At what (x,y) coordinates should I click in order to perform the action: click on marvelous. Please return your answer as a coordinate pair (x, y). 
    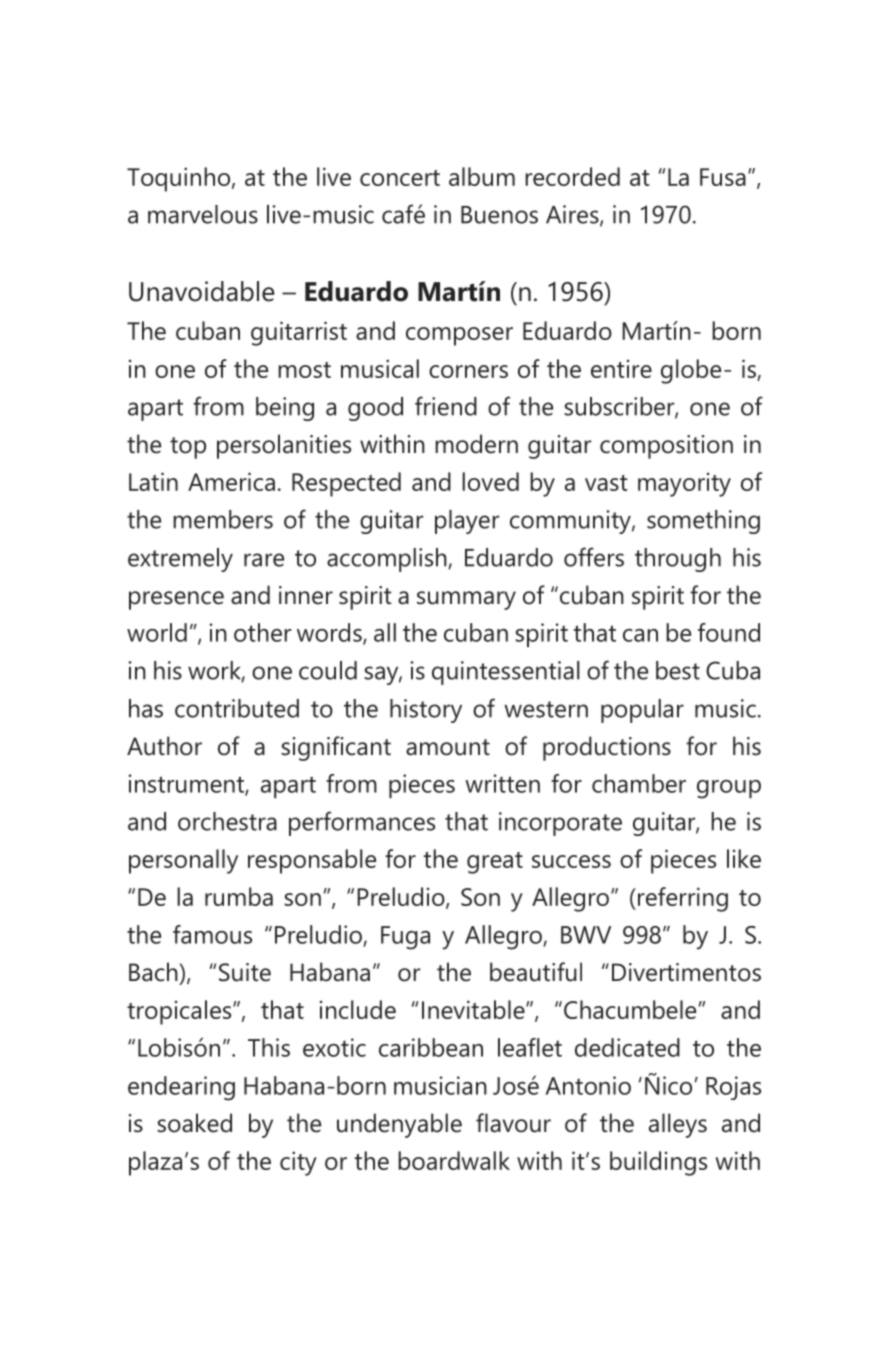
    Looking at the image, I should click on (203, 214).
